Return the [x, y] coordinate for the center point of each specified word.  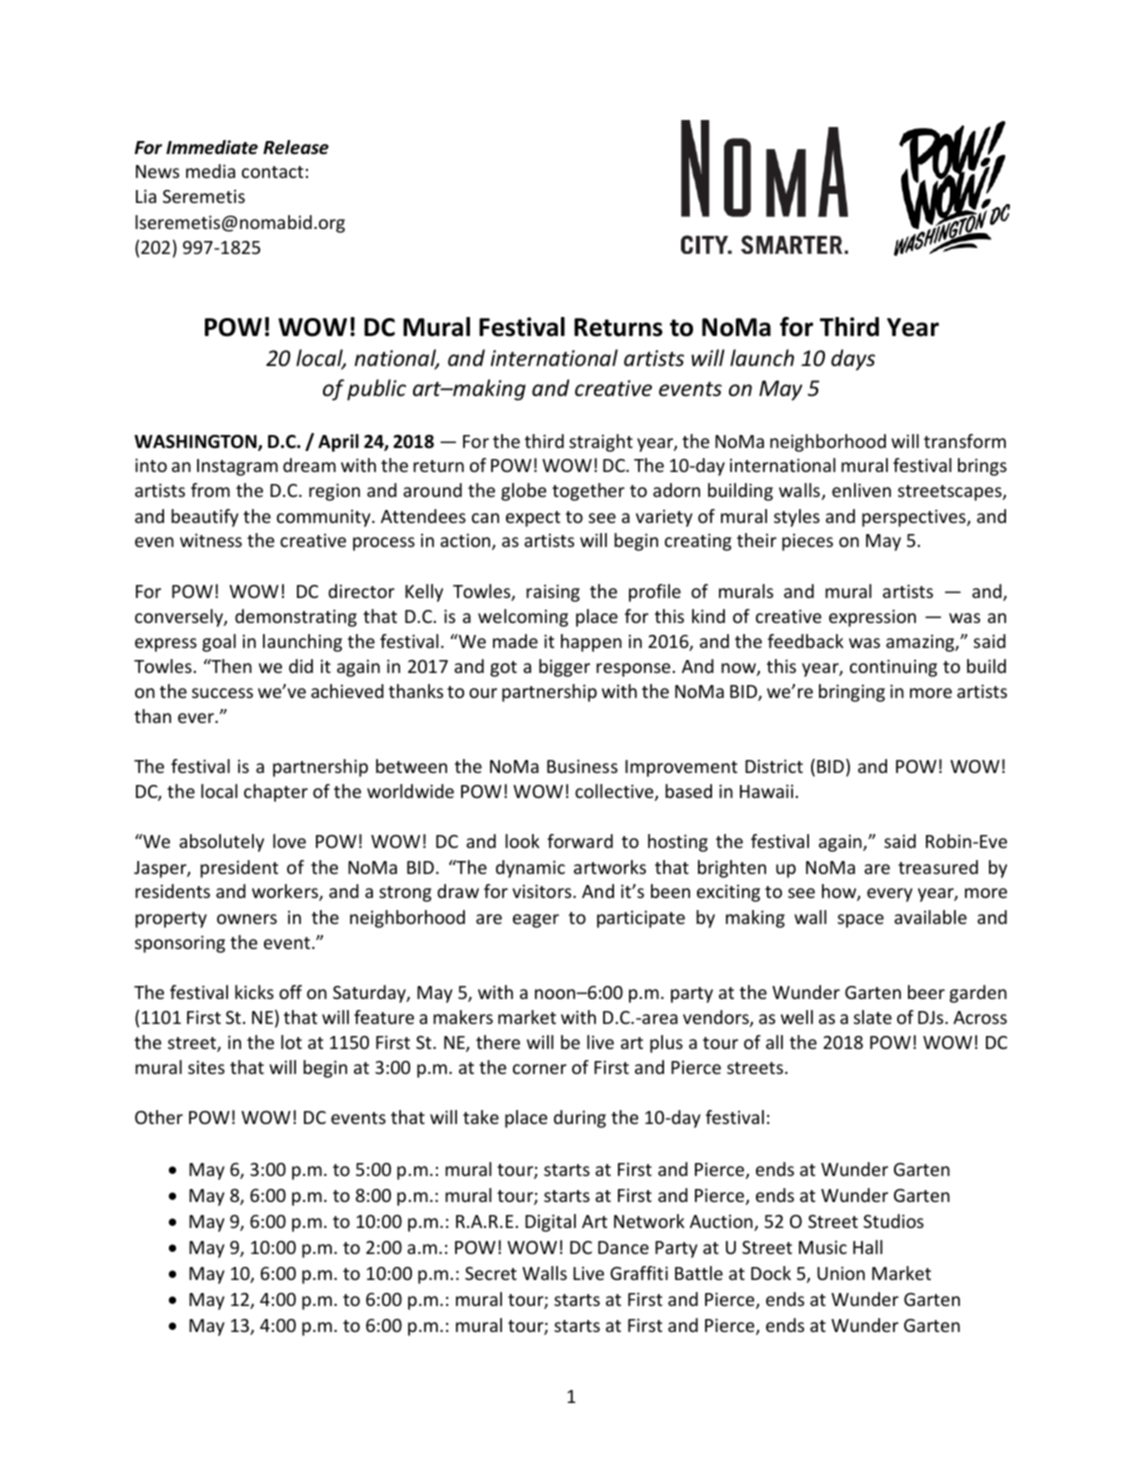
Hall [867, 1247]
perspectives [915, 518]
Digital [550, 1223]
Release [296, 147]
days [853, 360]
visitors [543, 891]
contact [272, 172]
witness [211, 540]
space [861, 921]
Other [159, 1117]
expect [533, 519]
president [239, 869]
